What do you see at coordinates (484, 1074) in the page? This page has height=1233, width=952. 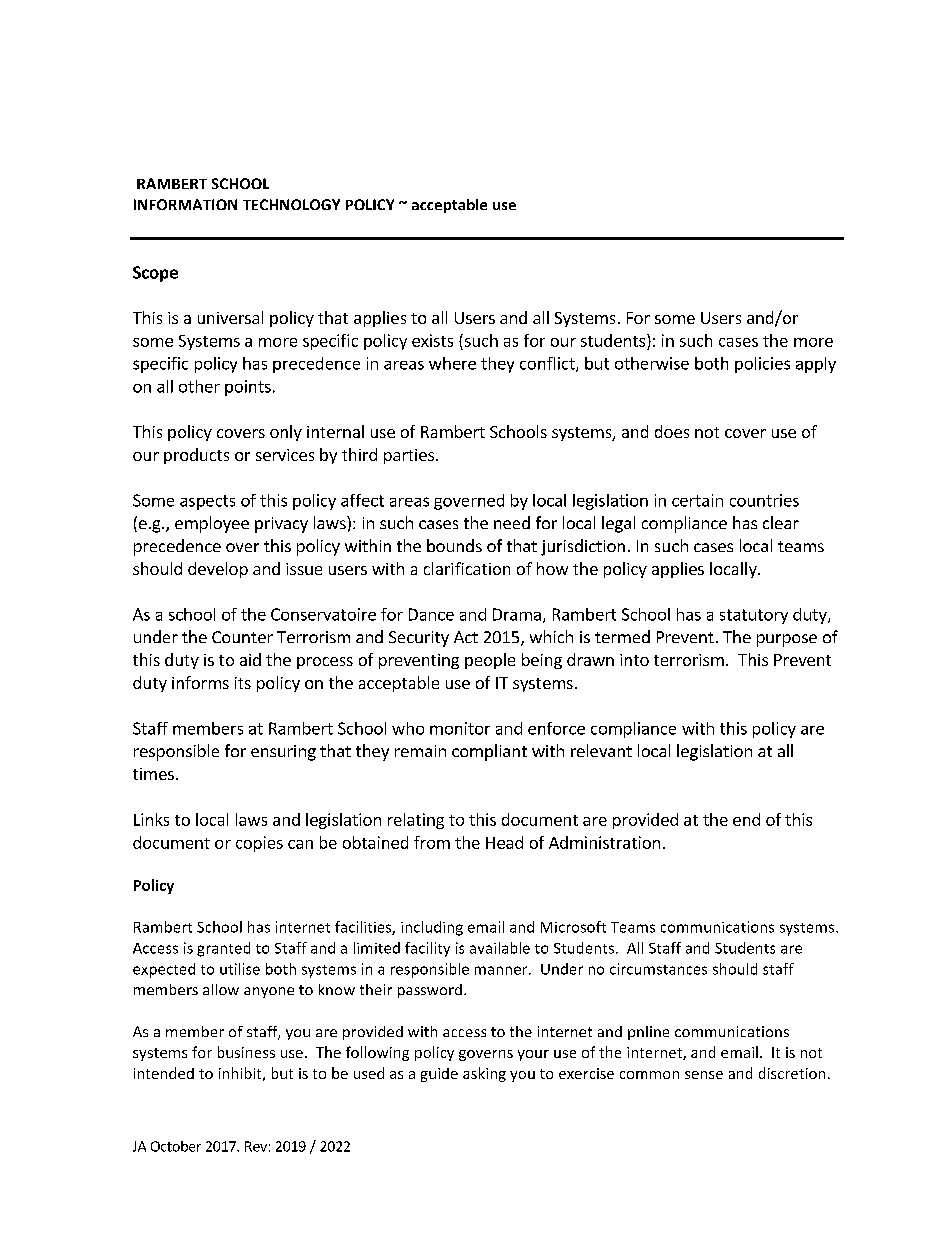 I see `asking` at bounding box center [484, 1074].
